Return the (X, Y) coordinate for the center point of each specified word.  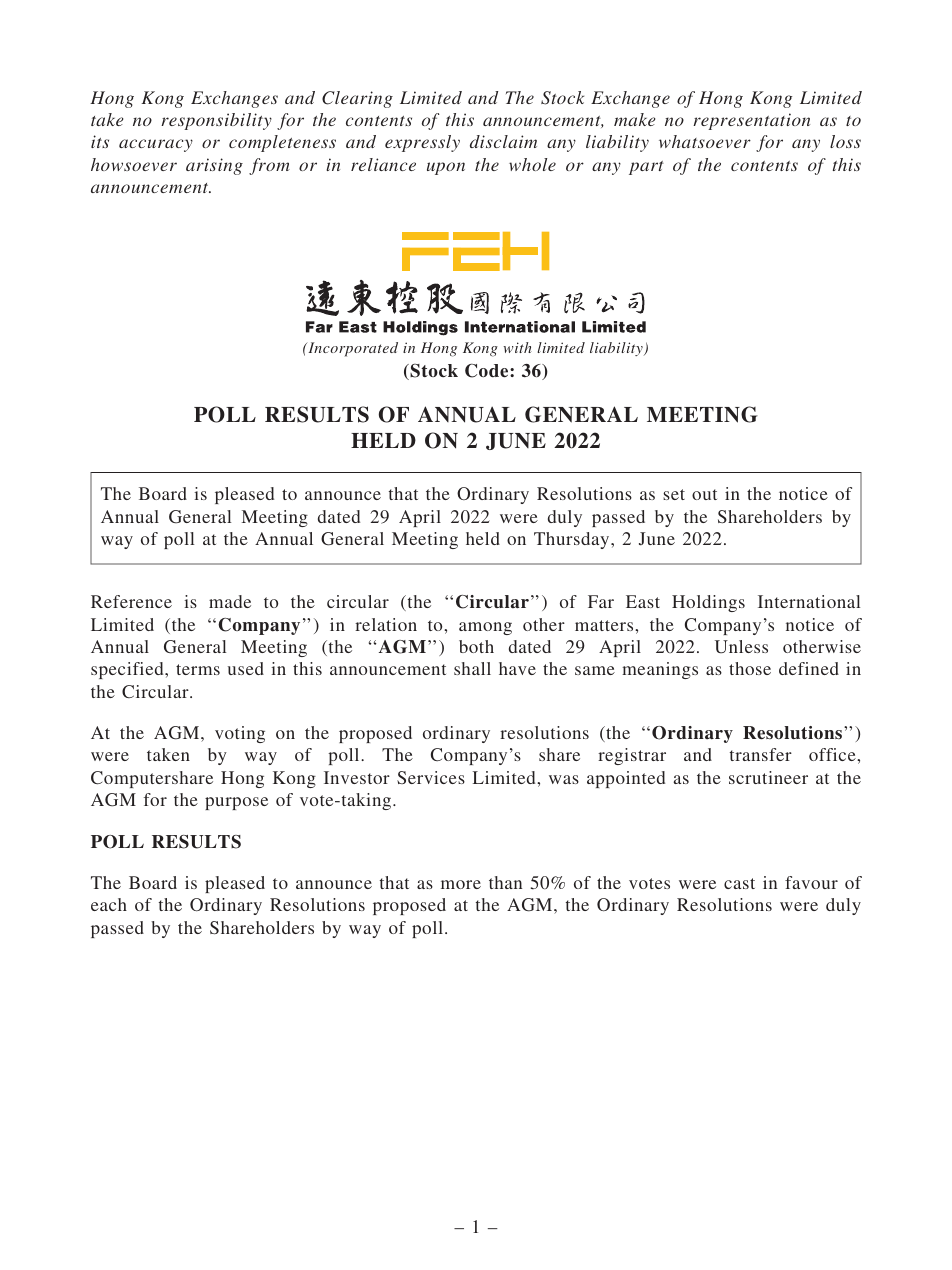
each (109, 904)
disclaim (503, 141)
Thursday (573, 540)
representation (751, 121)
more (461, 884)
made (230, 601)
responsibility (216, 121)
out (704, 494)
